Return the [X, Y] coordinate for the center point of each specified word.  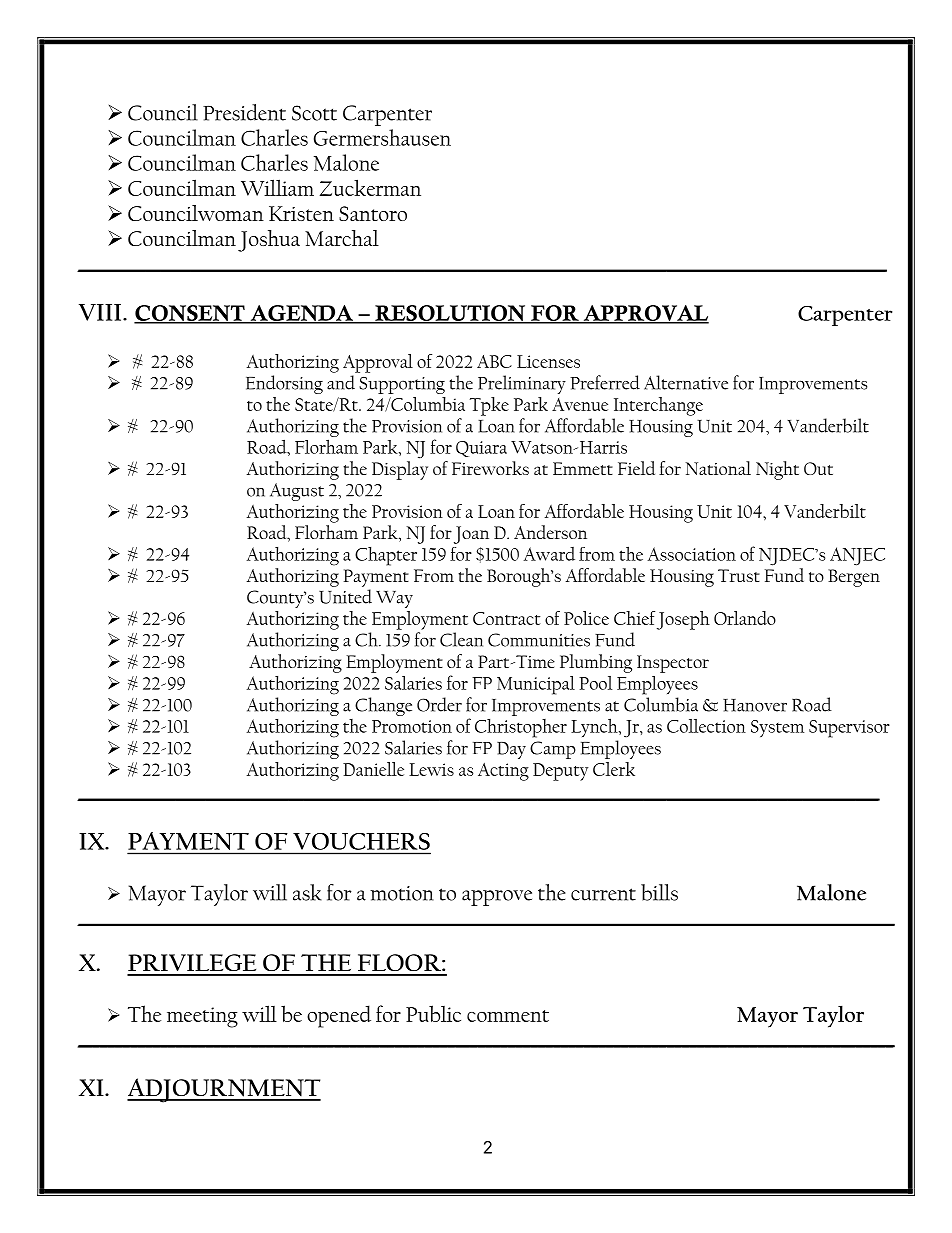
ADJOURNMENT [224, 1090]
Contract [507, 618]
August [297, 492]
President [244, 112]
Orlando [745, 618]
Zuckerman [370, 187]
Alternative [686, 382]
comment [508, 1016]
